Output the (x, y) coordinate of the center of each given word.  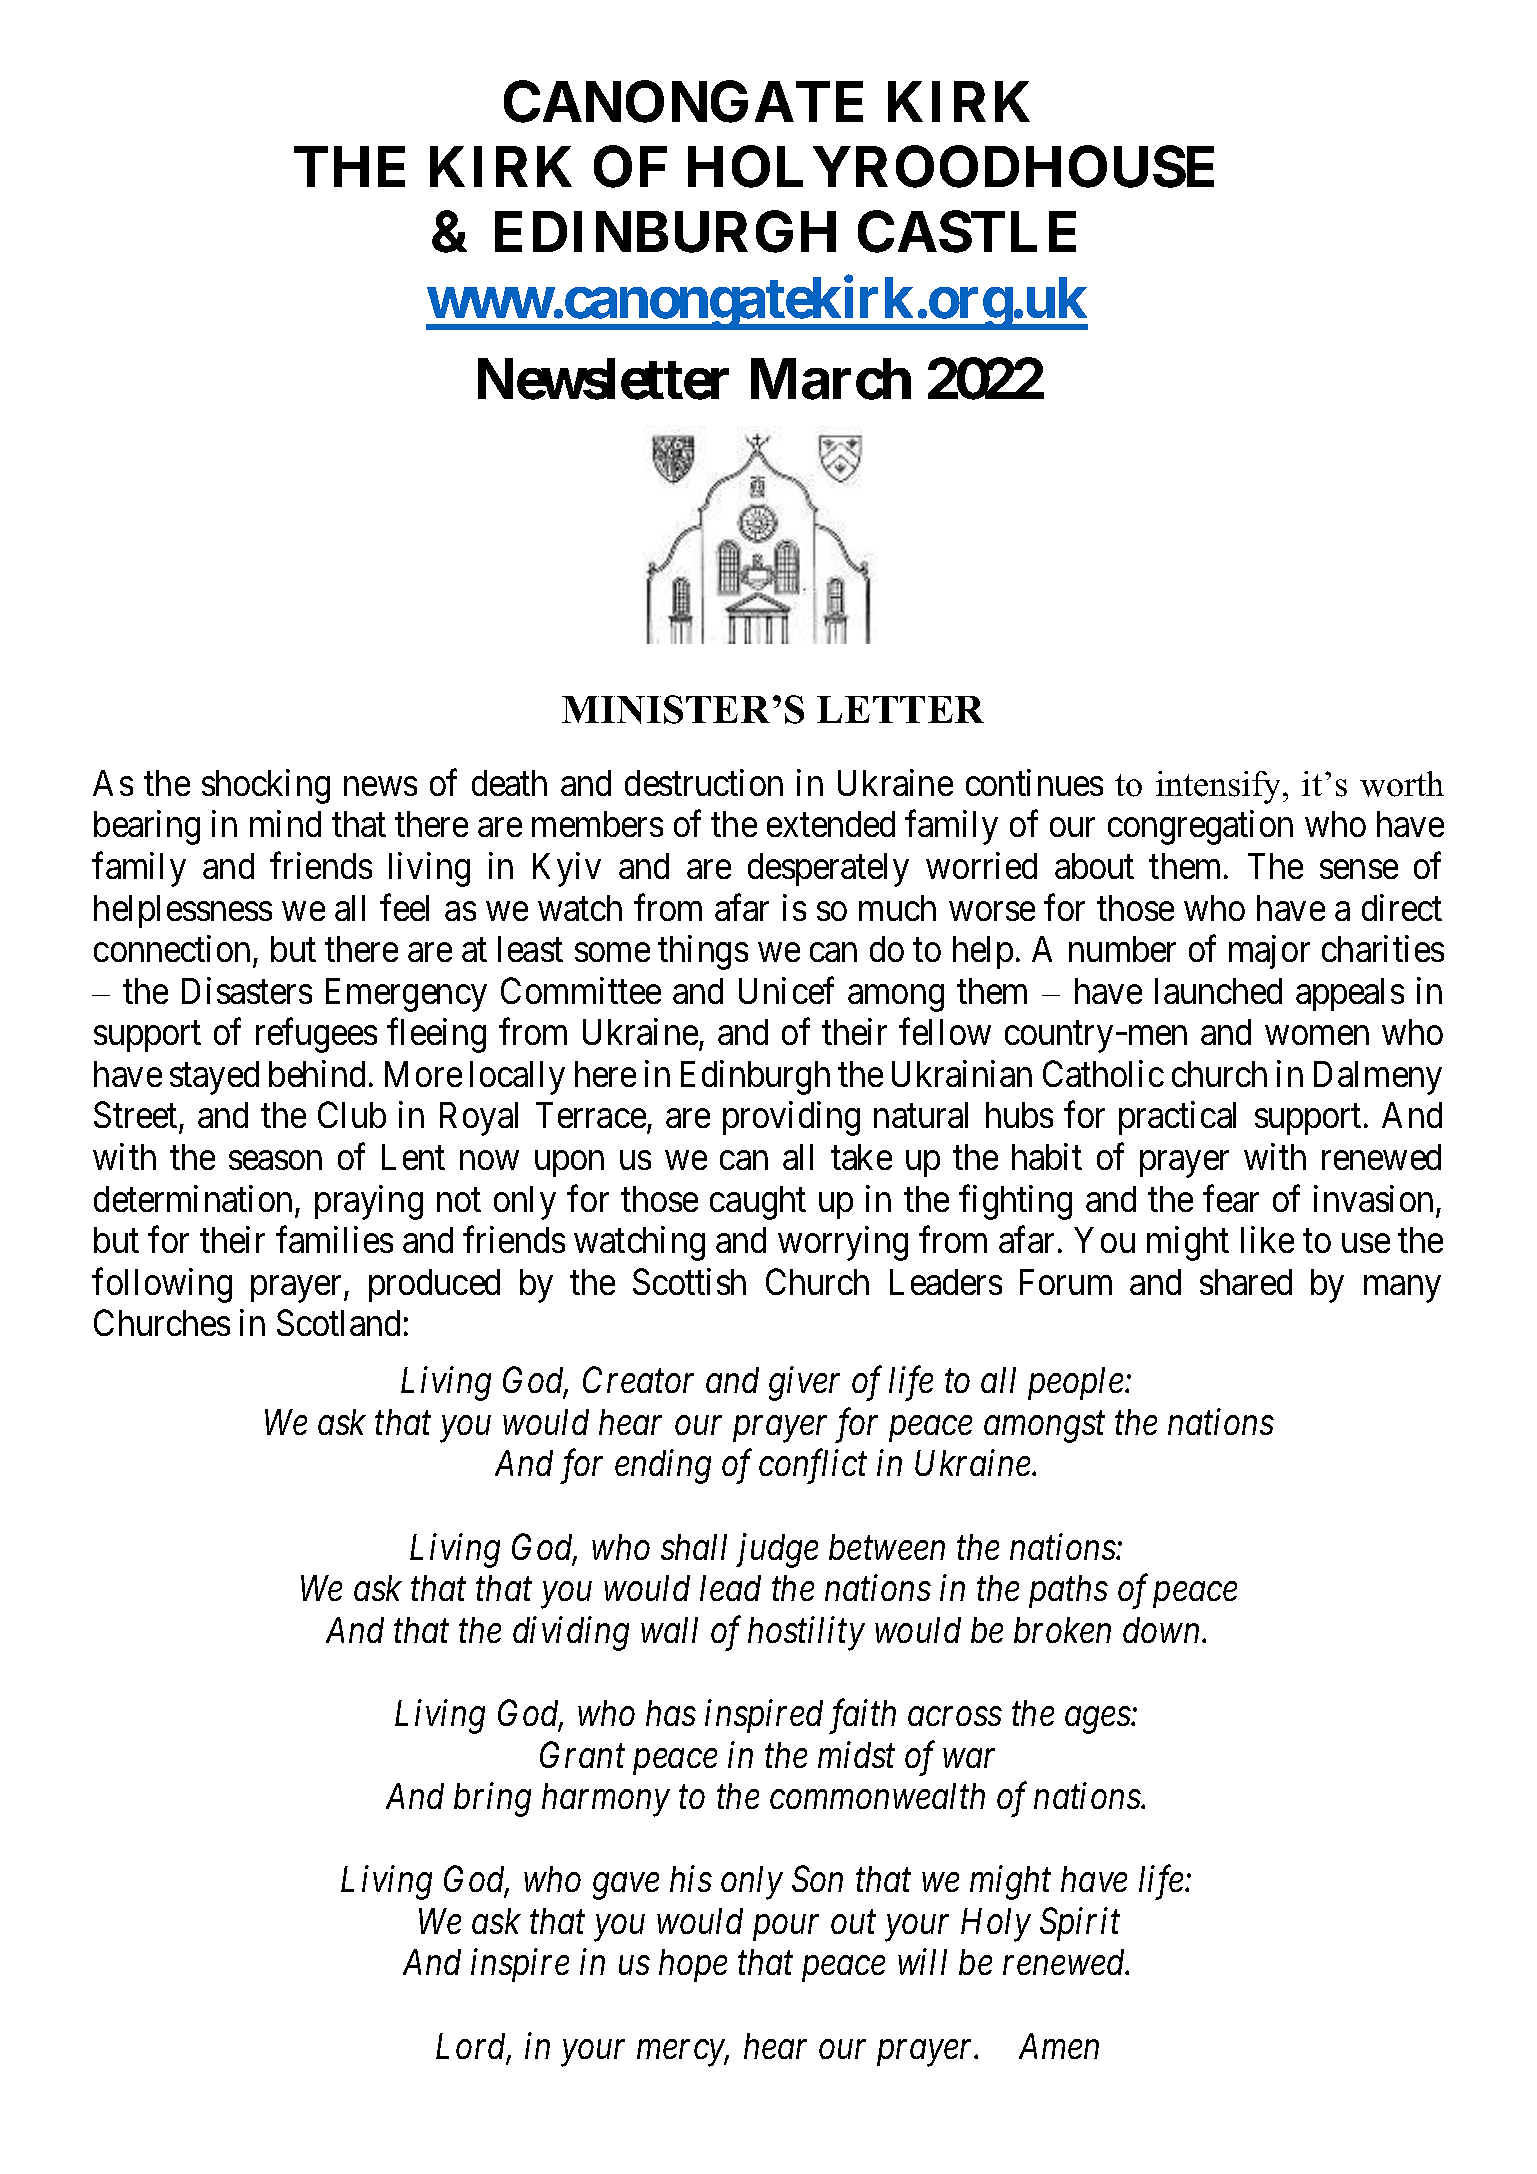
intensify (1220, 787)
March (831, 379)
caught (758, 1203)
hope (693, 1965)
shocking (266, 786)
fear (1231, 1198)
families (334, 1240)
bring (492, 1800)
